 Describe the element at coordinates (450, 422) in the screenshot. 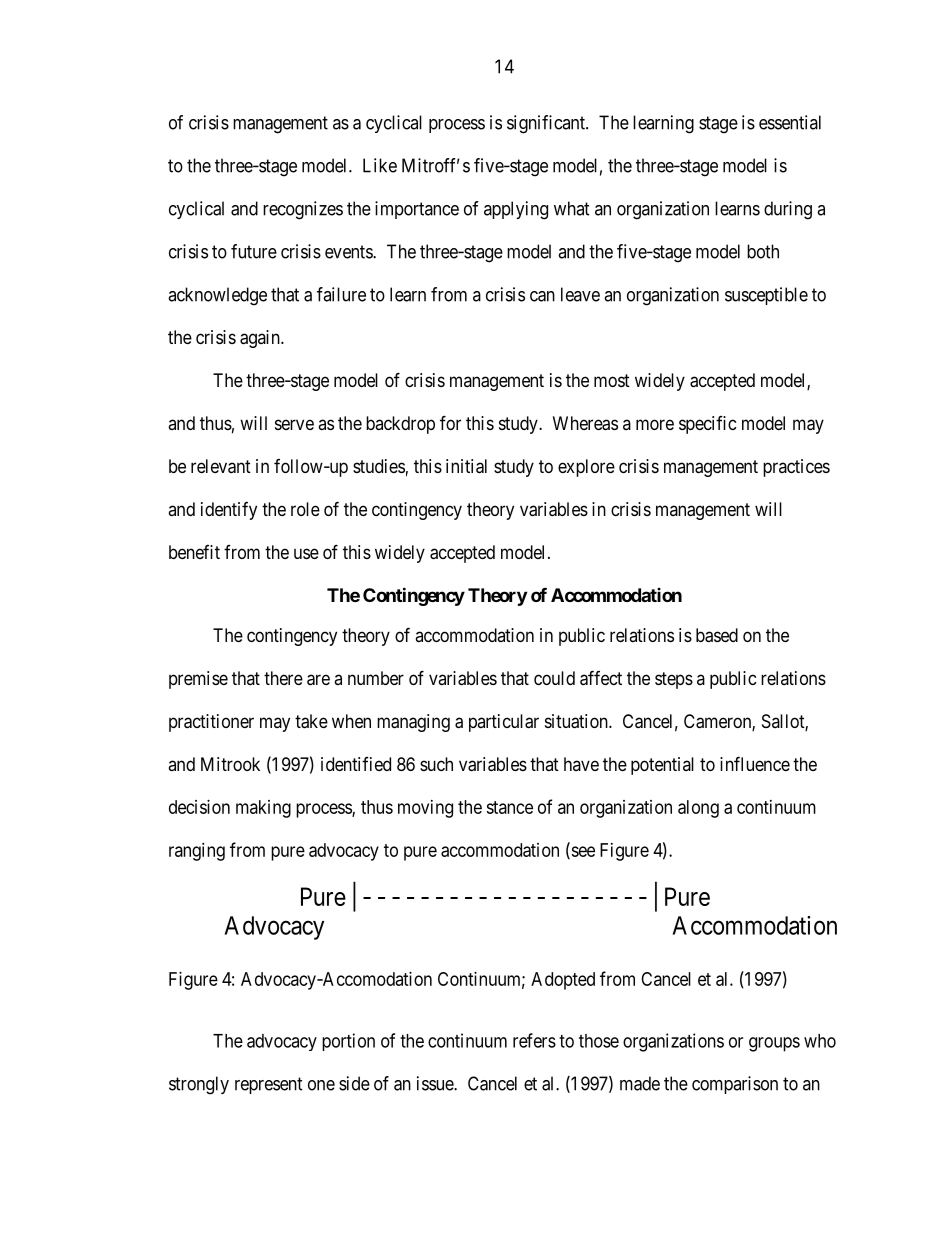

I see `for` at that location.
